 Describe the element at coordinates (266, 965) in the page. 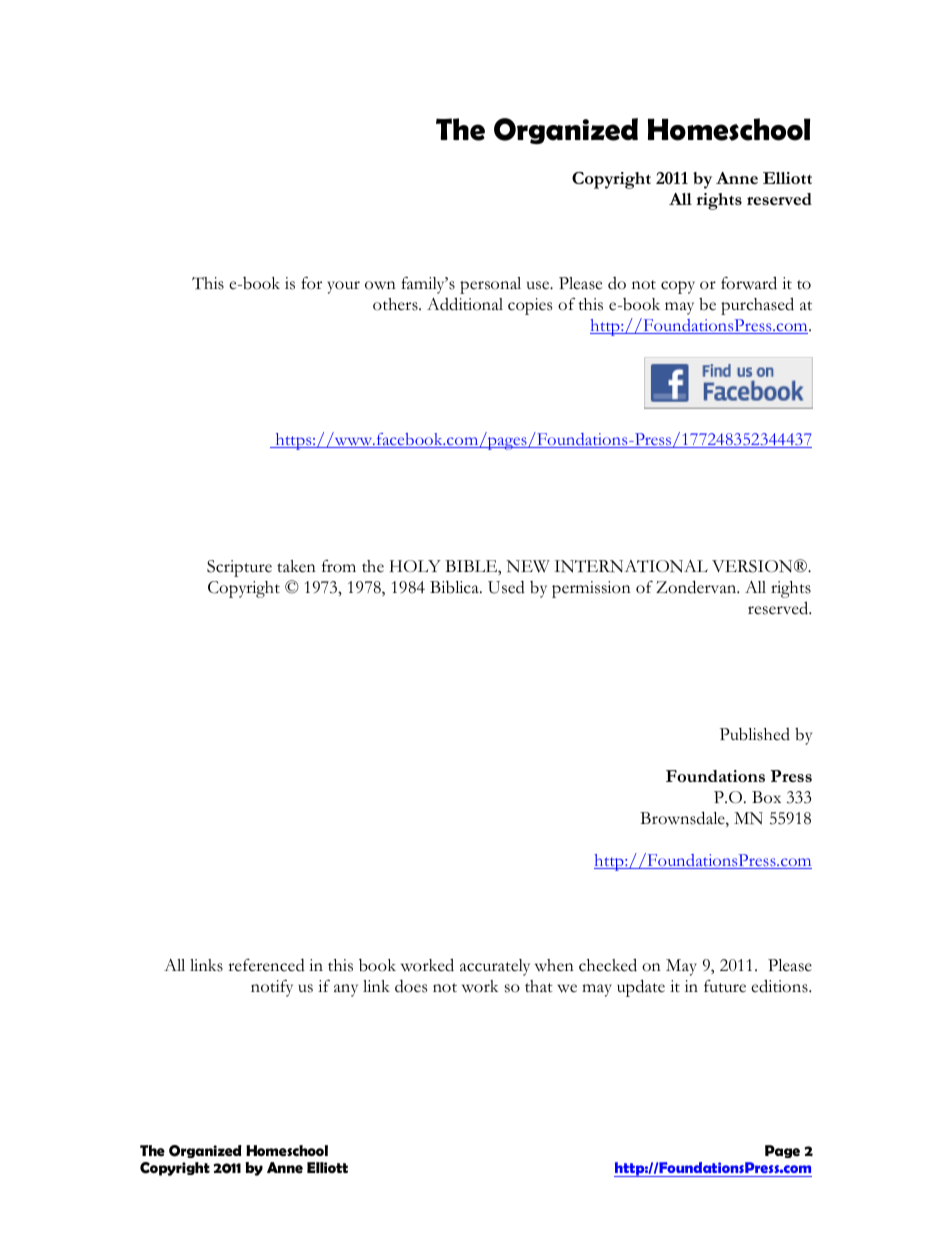

I see `referenced` at that location.
